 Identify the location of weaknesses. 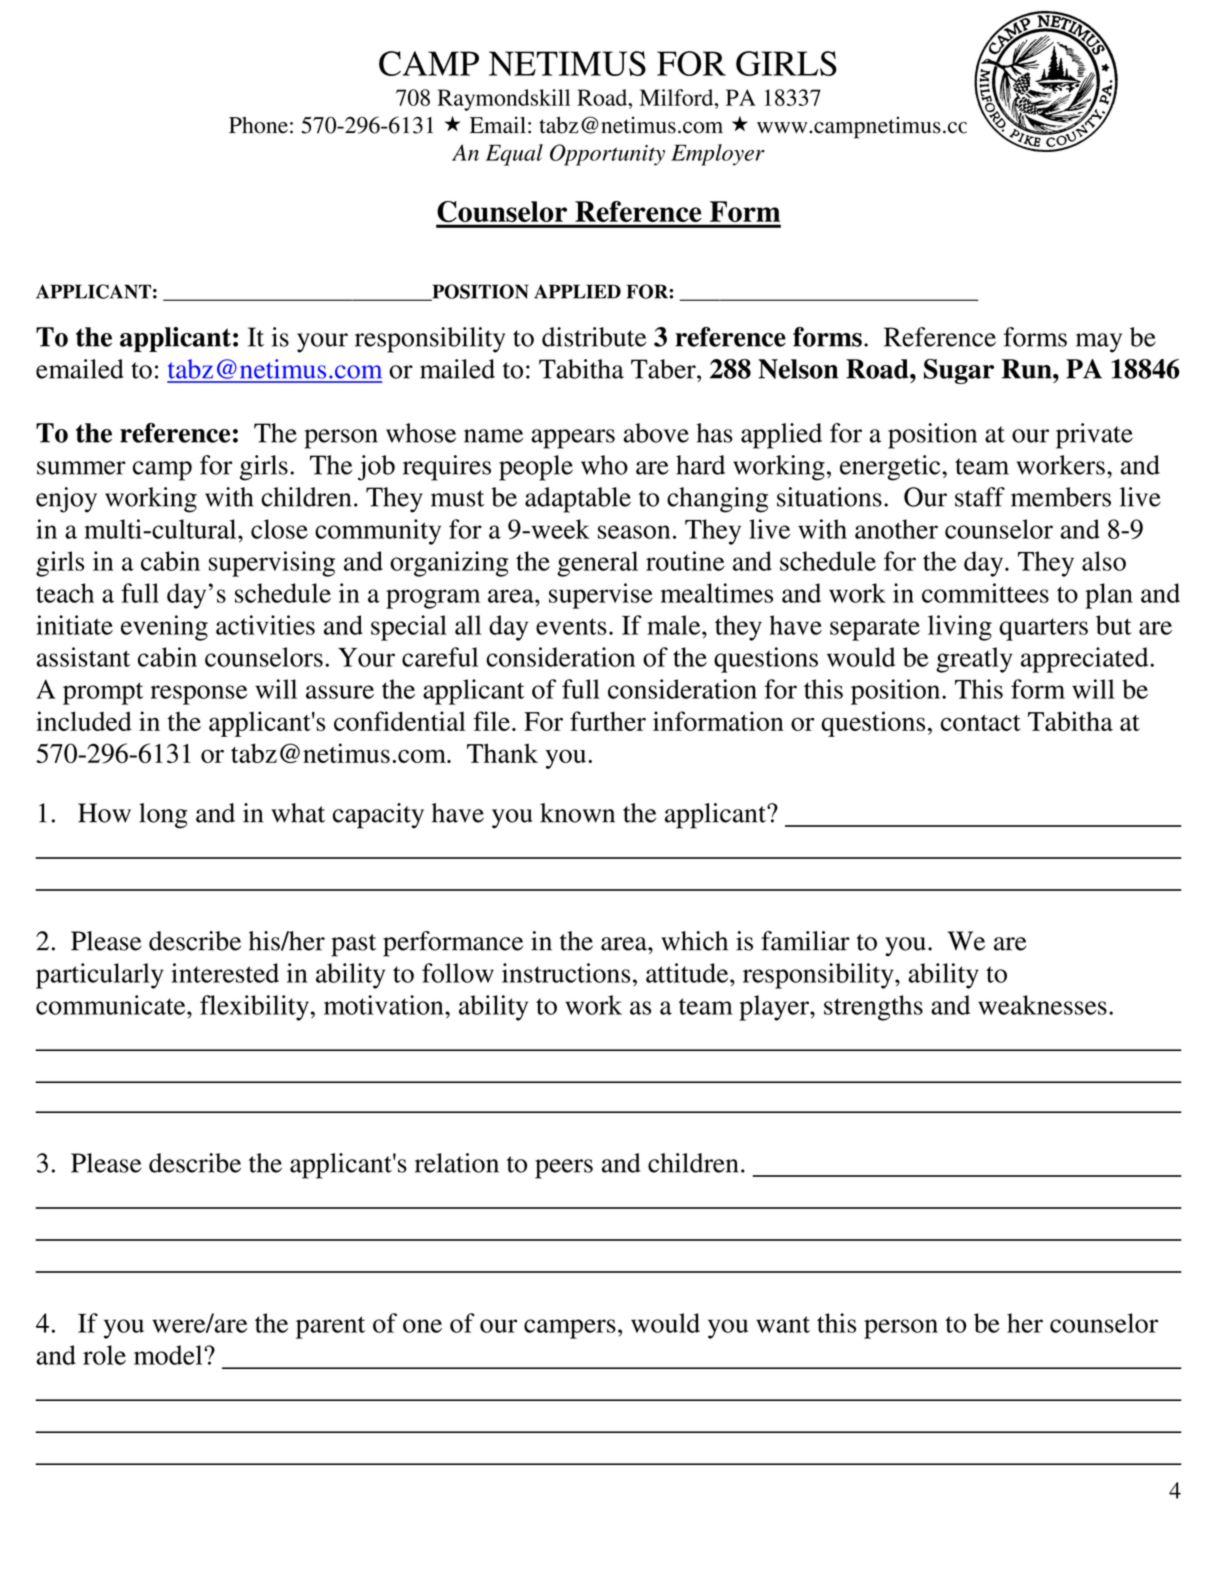
(1042, 1005).
